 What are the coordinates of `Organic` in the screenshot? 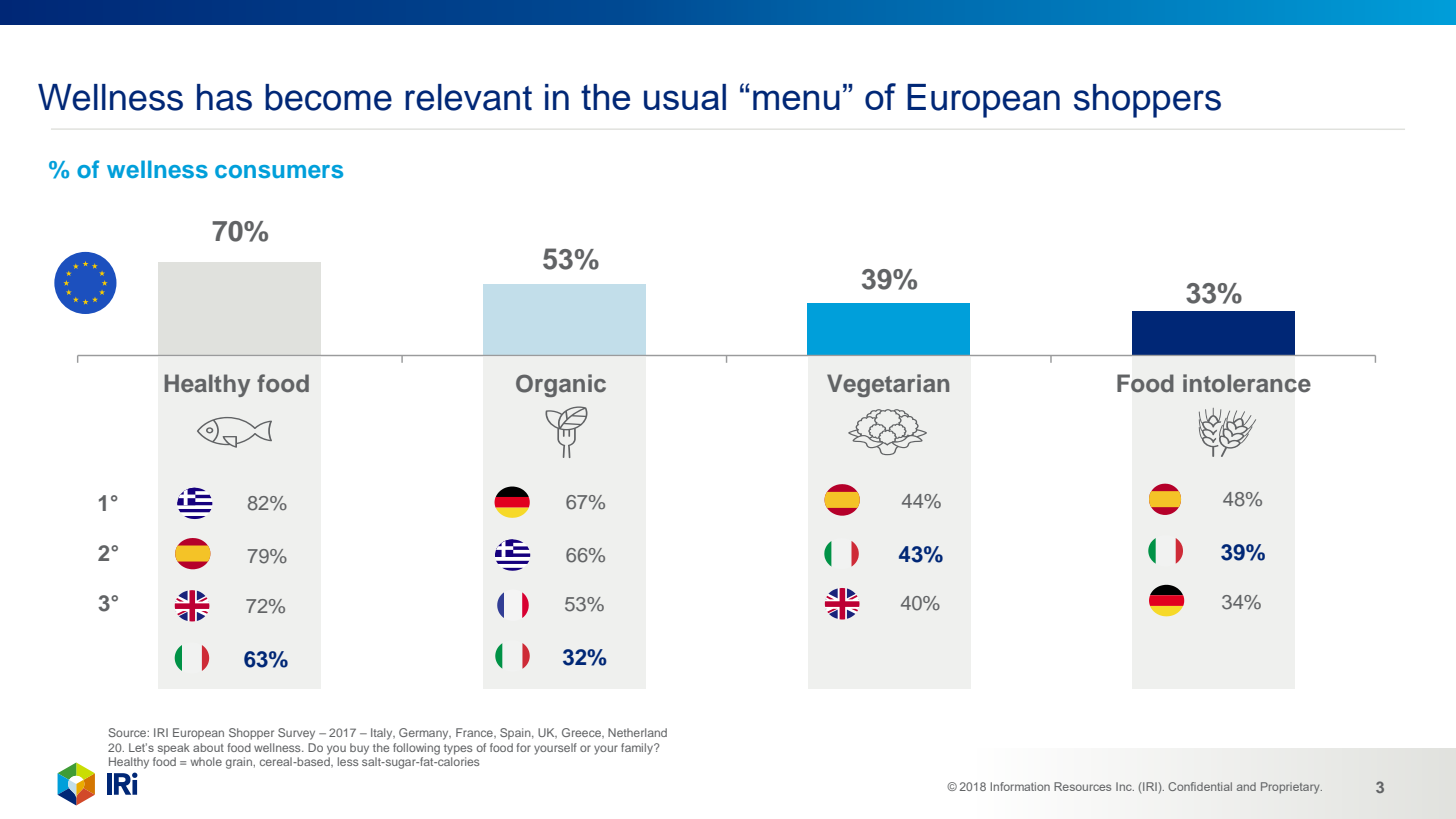 It's located at (561, 385).
